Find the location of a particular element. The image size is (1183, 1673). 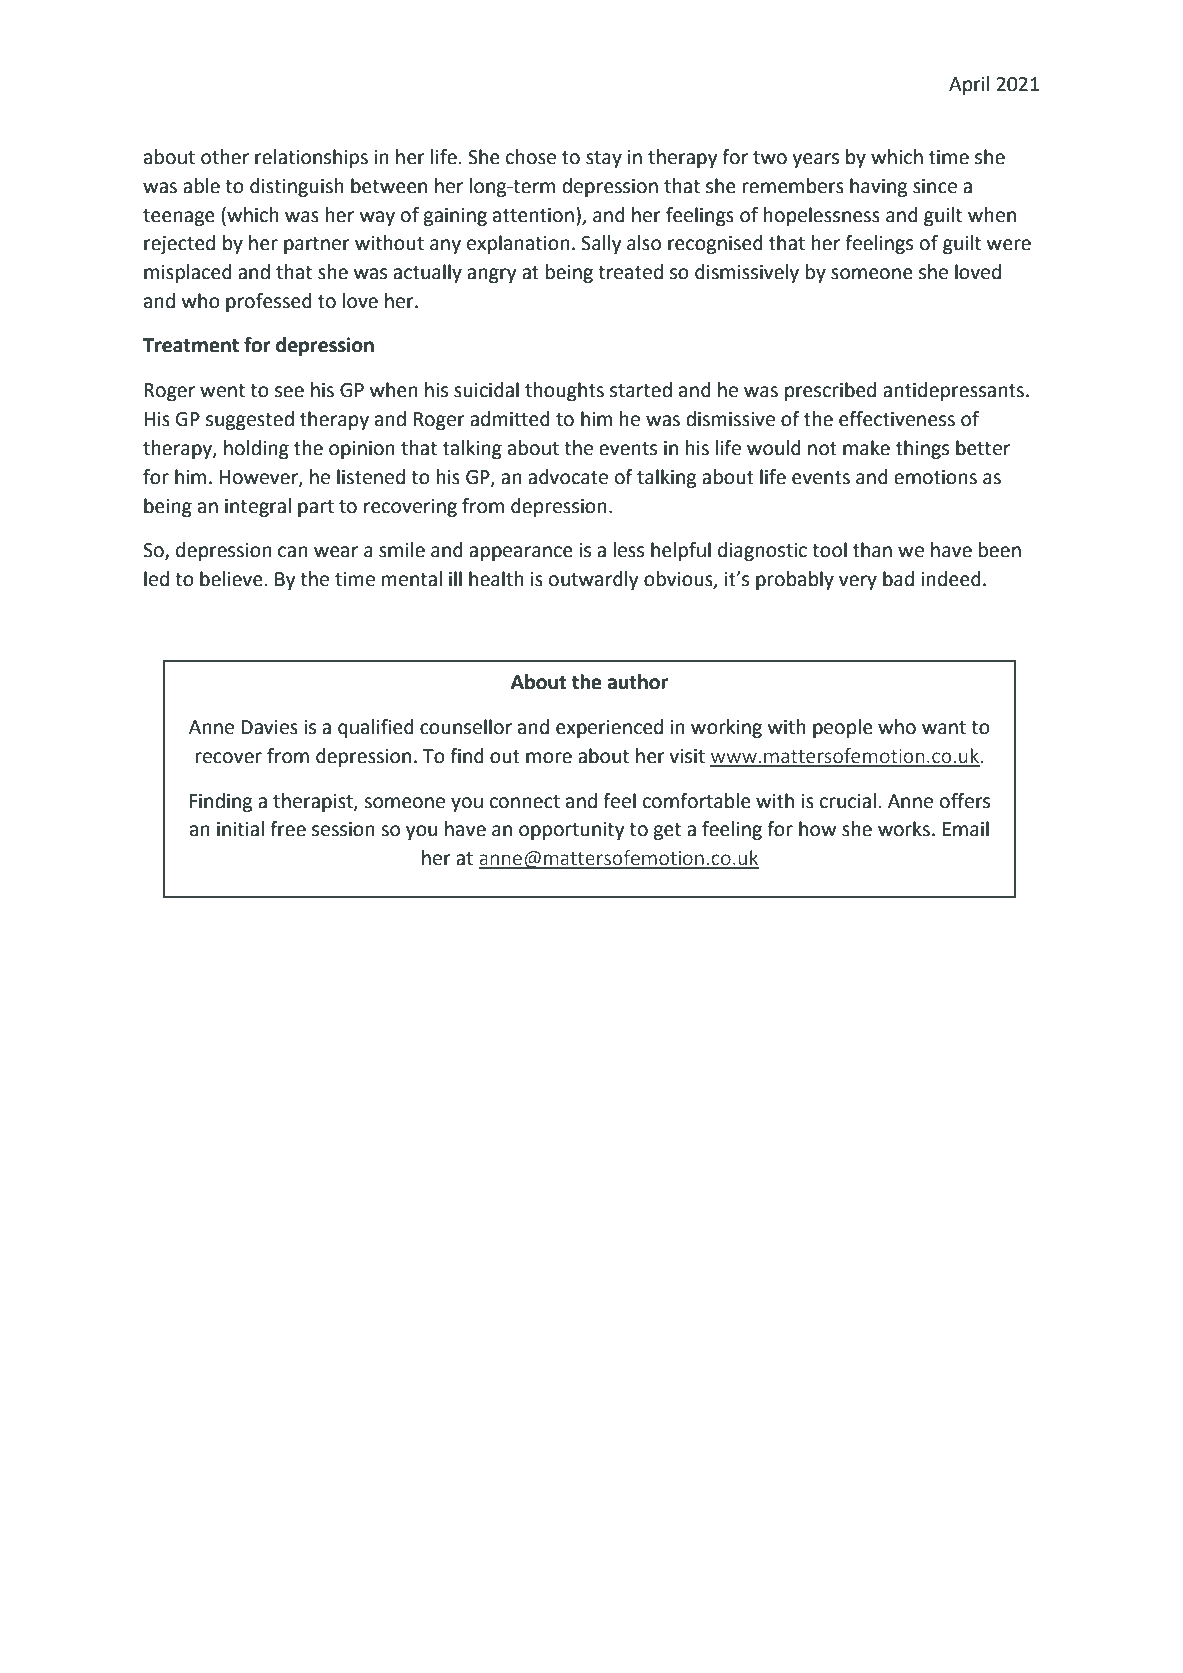

initial is located at coordinates (240, 829).
